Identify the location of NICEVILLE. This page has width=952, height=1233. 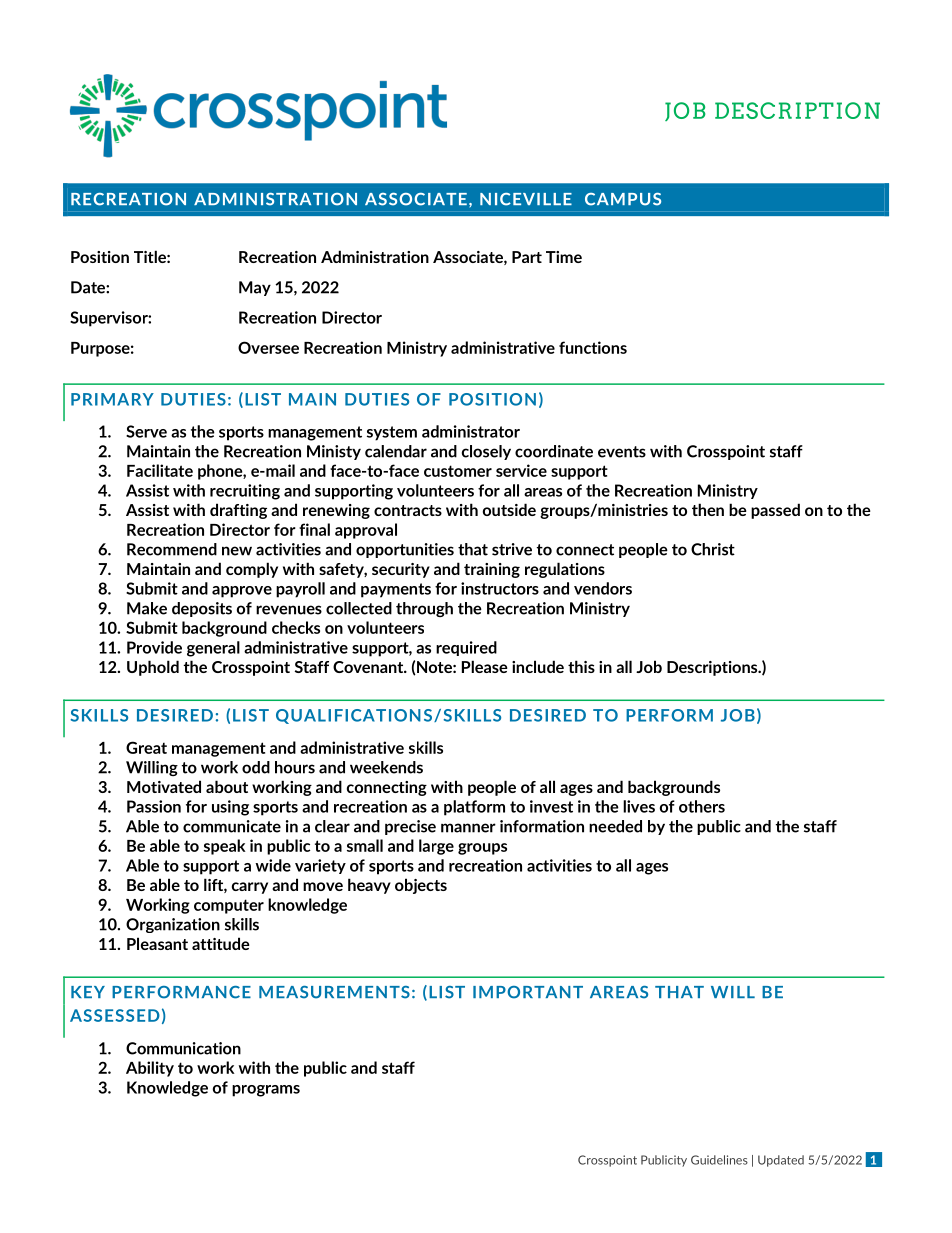
(526, 199).
